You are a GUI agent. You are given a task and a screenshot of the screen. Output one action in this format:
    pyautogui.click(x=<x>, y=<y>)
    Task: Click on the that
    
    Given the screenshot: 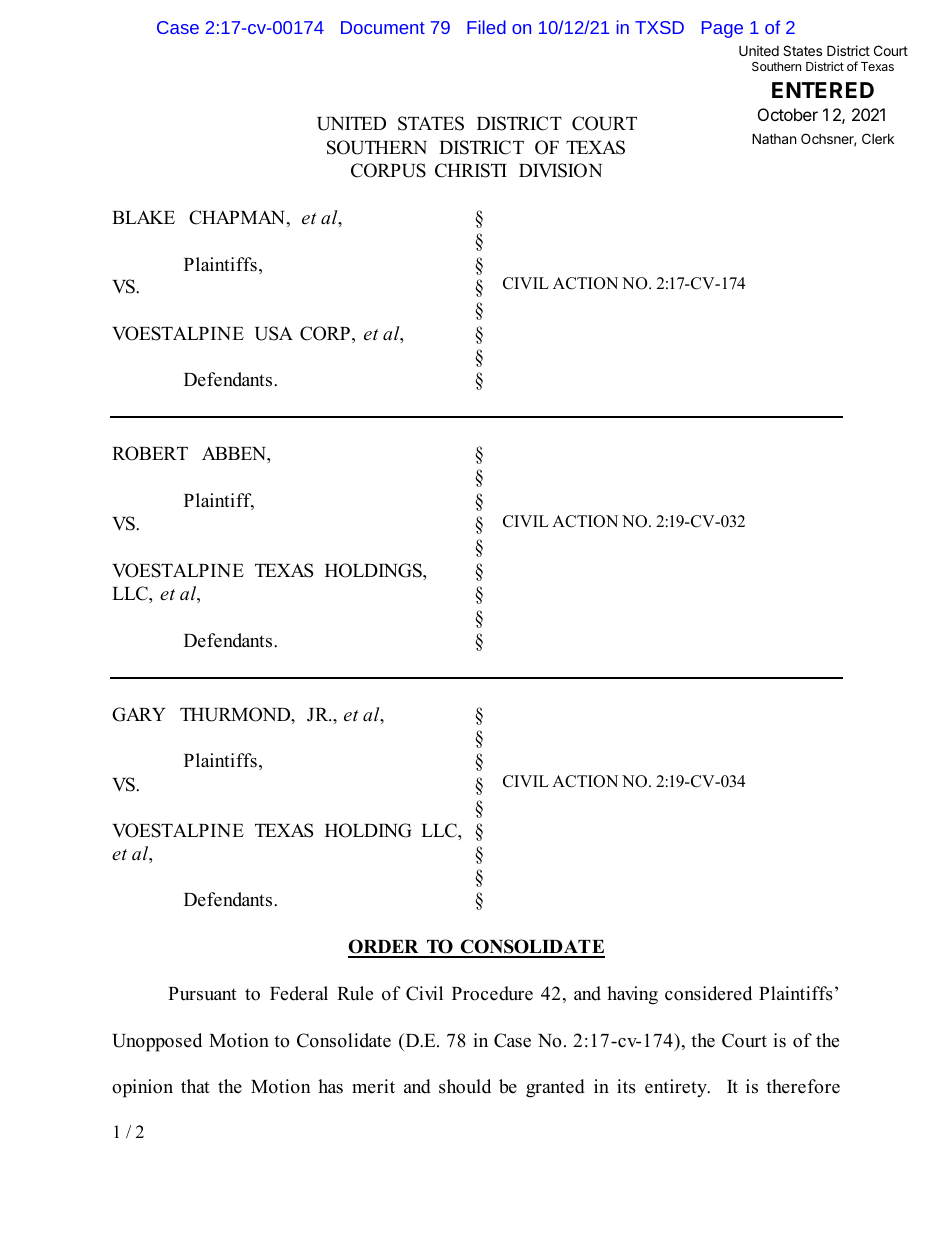 What is the action you would take?
    pyautogui.click(x=195, y=1086)
